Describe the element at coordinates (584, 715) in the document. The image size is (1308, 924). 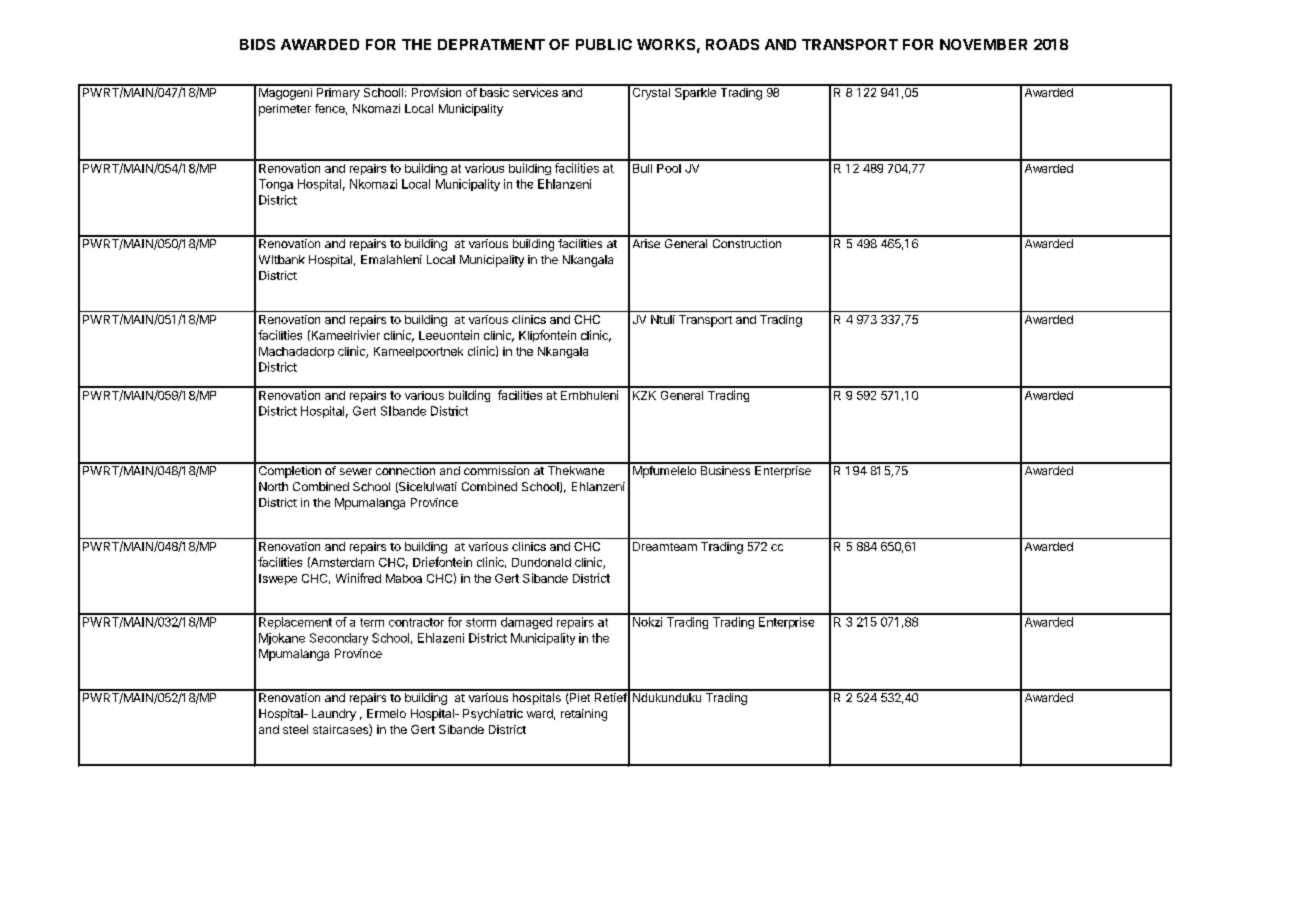
I see `retaining` at that location.
